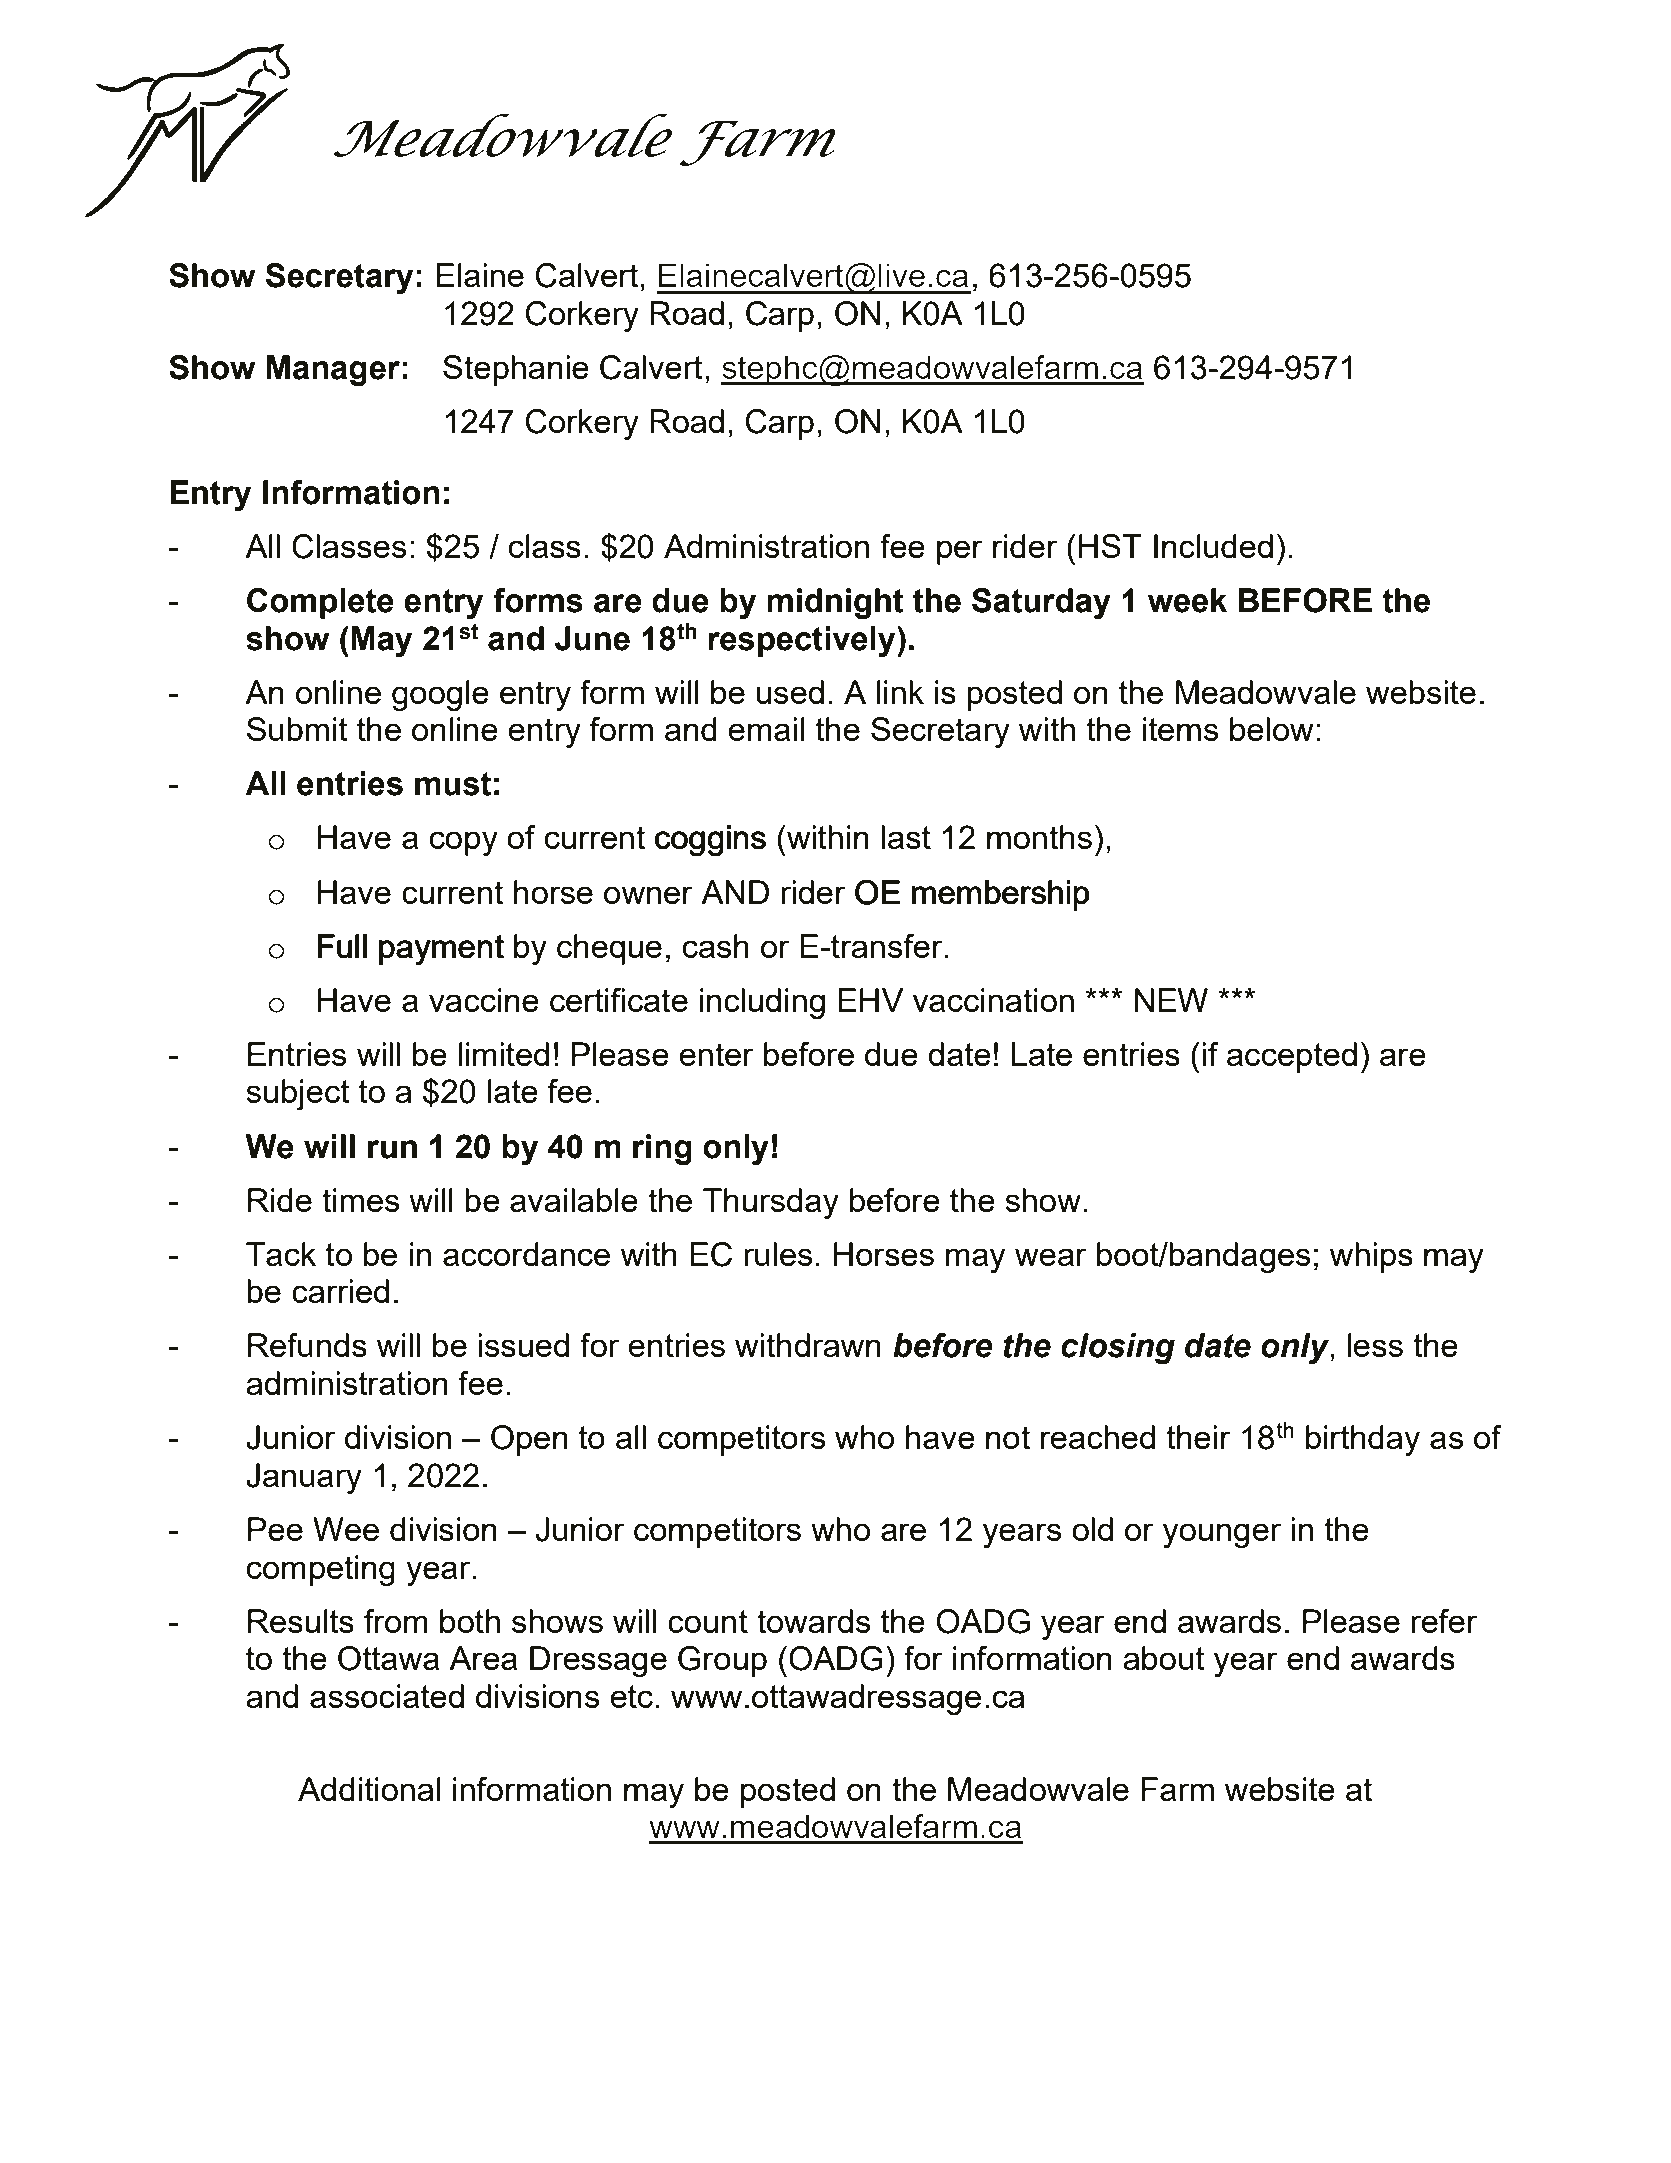 The image size is (1671, 2163). What do you see at coordinates (464, 843) in the screenshot?
I see `copy` at bounding box center [464, 843].
